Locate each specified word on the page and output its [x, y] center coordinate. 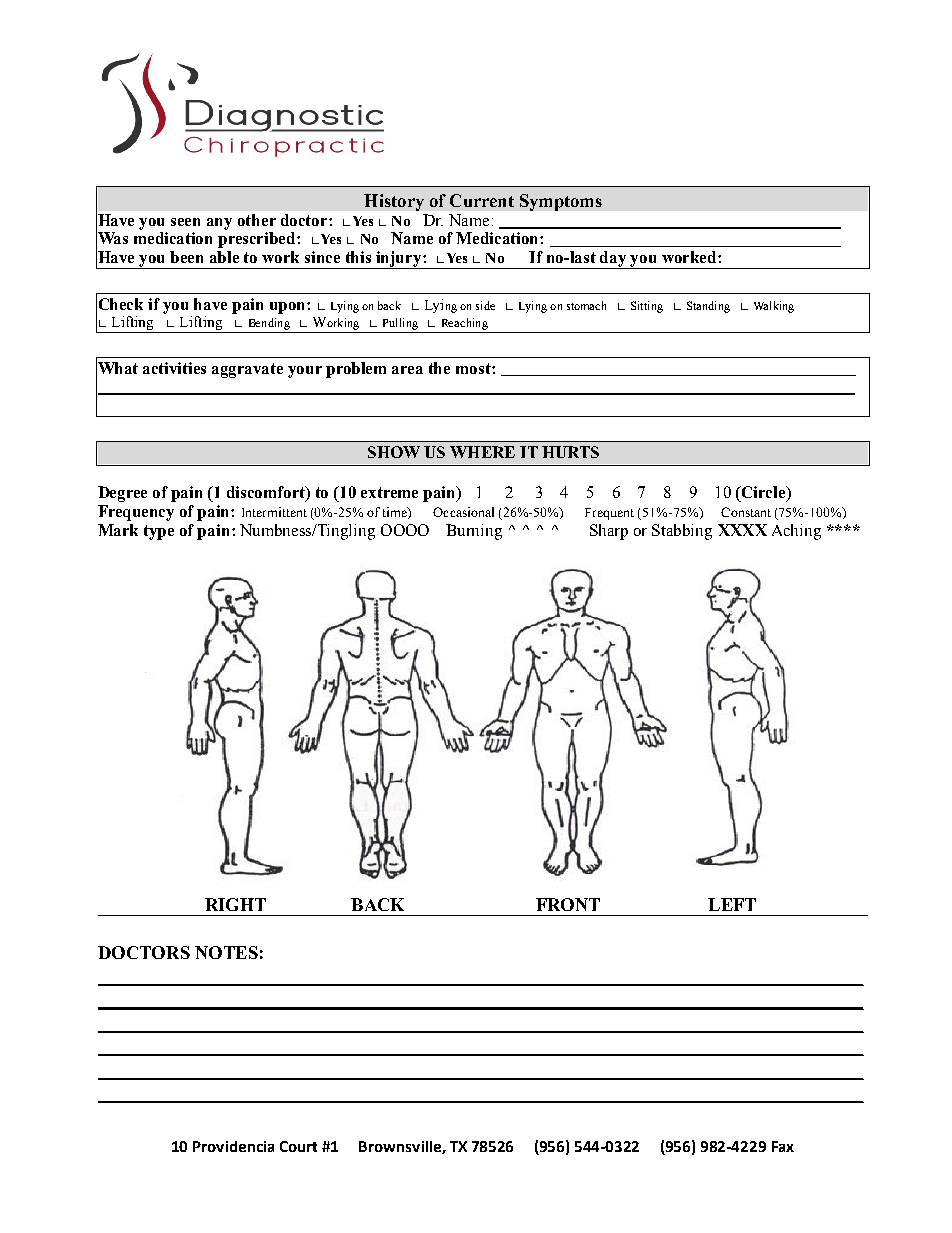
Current [482, 200]
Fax [783, 1146]
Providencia [233, 1146]
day [614, 260]
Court [298, 1146]
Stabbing [682, 532]
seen [185, 222]
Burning [474, 532]
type [159, 532]
